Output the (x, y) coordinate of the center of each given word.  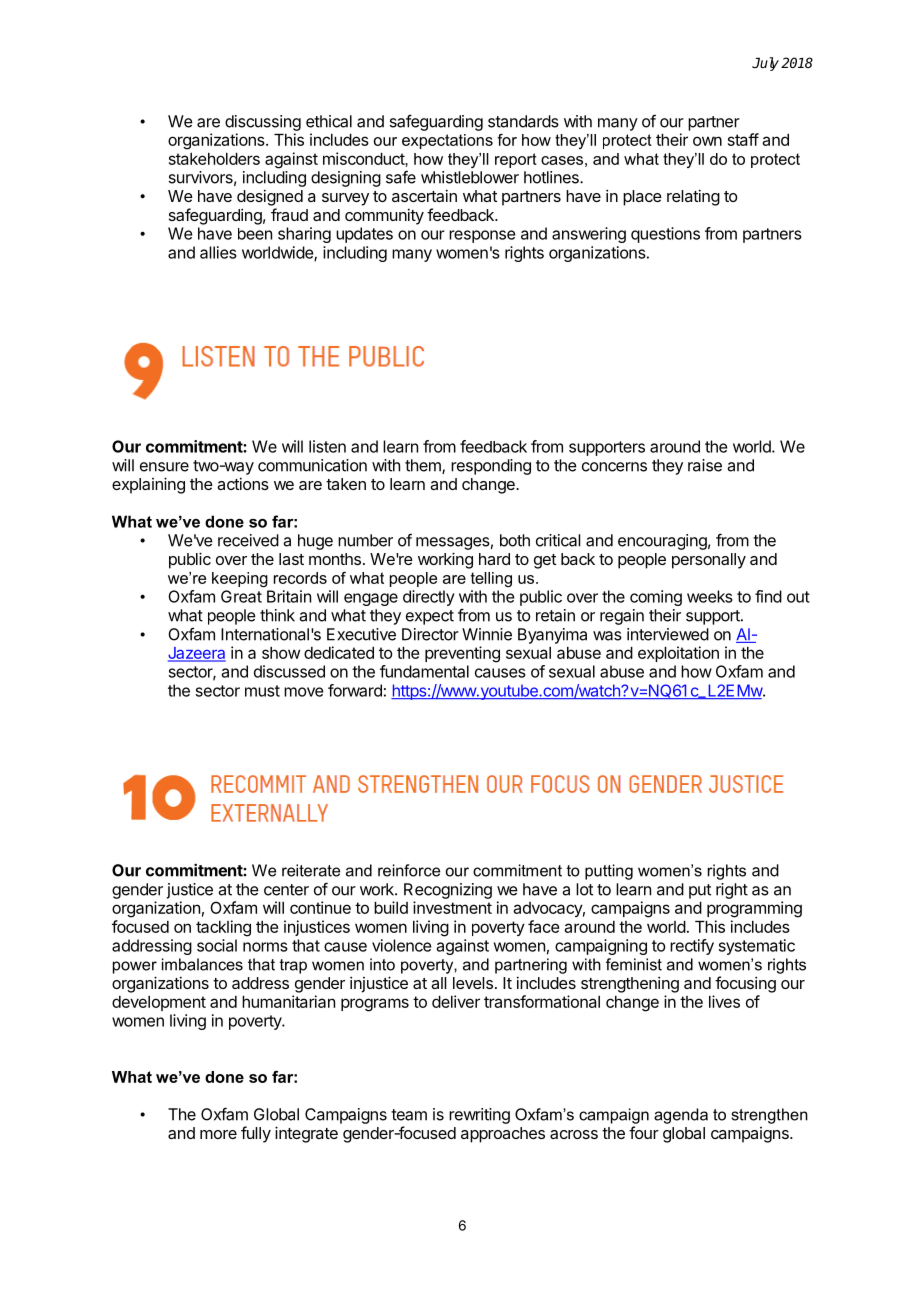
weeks (710, 596)
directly (429, 598)
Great (241, 596)
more (218, 1134)
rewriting (479, 1116)
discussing (263, 123)
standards (523, 121)
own (707, 141)
